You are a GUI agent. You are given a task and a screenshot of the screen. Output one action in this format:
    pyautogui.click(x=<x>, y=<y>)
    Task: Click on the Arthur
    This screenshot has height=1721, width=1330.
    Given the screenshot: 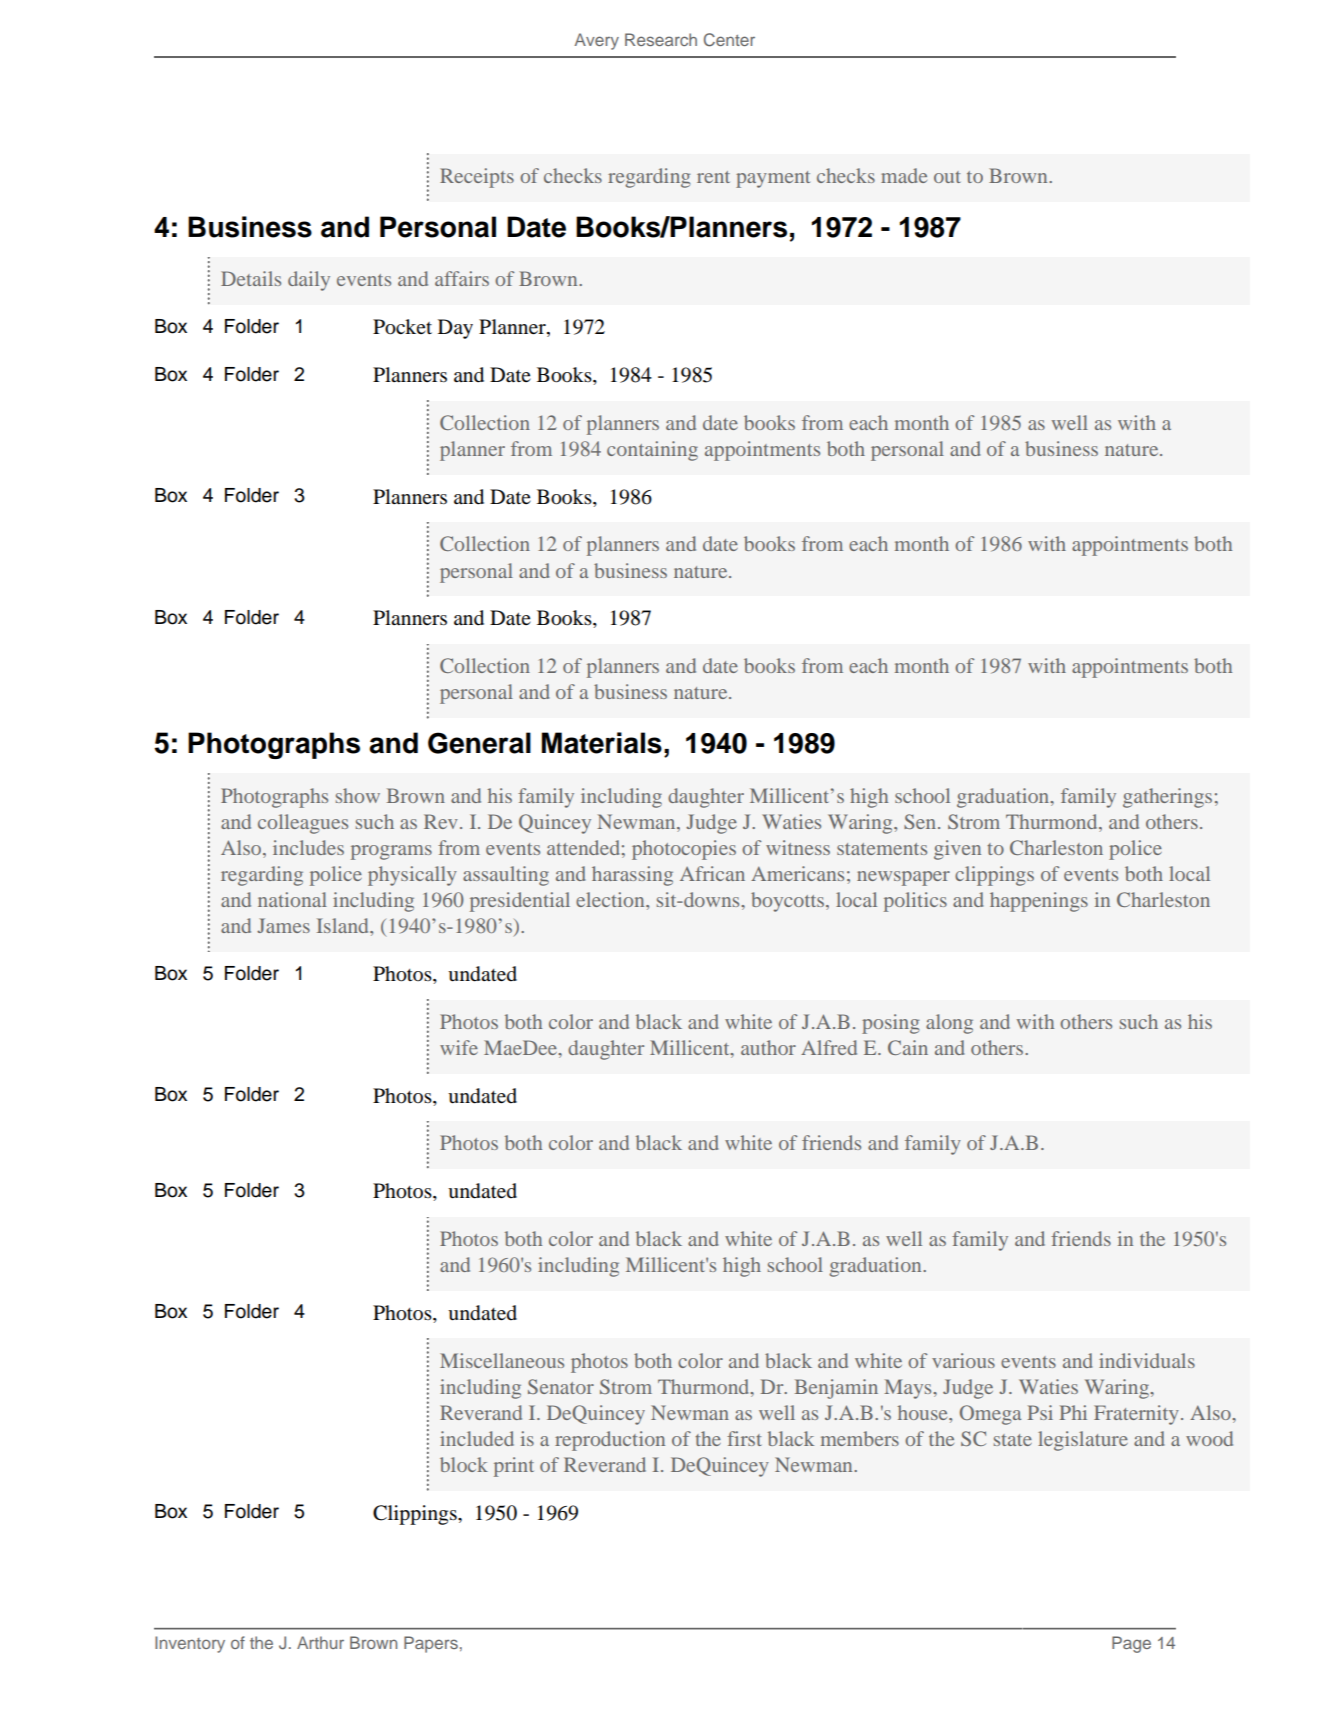 What is the action you would take?
    pyautogui.click(x=320, y=1642)
